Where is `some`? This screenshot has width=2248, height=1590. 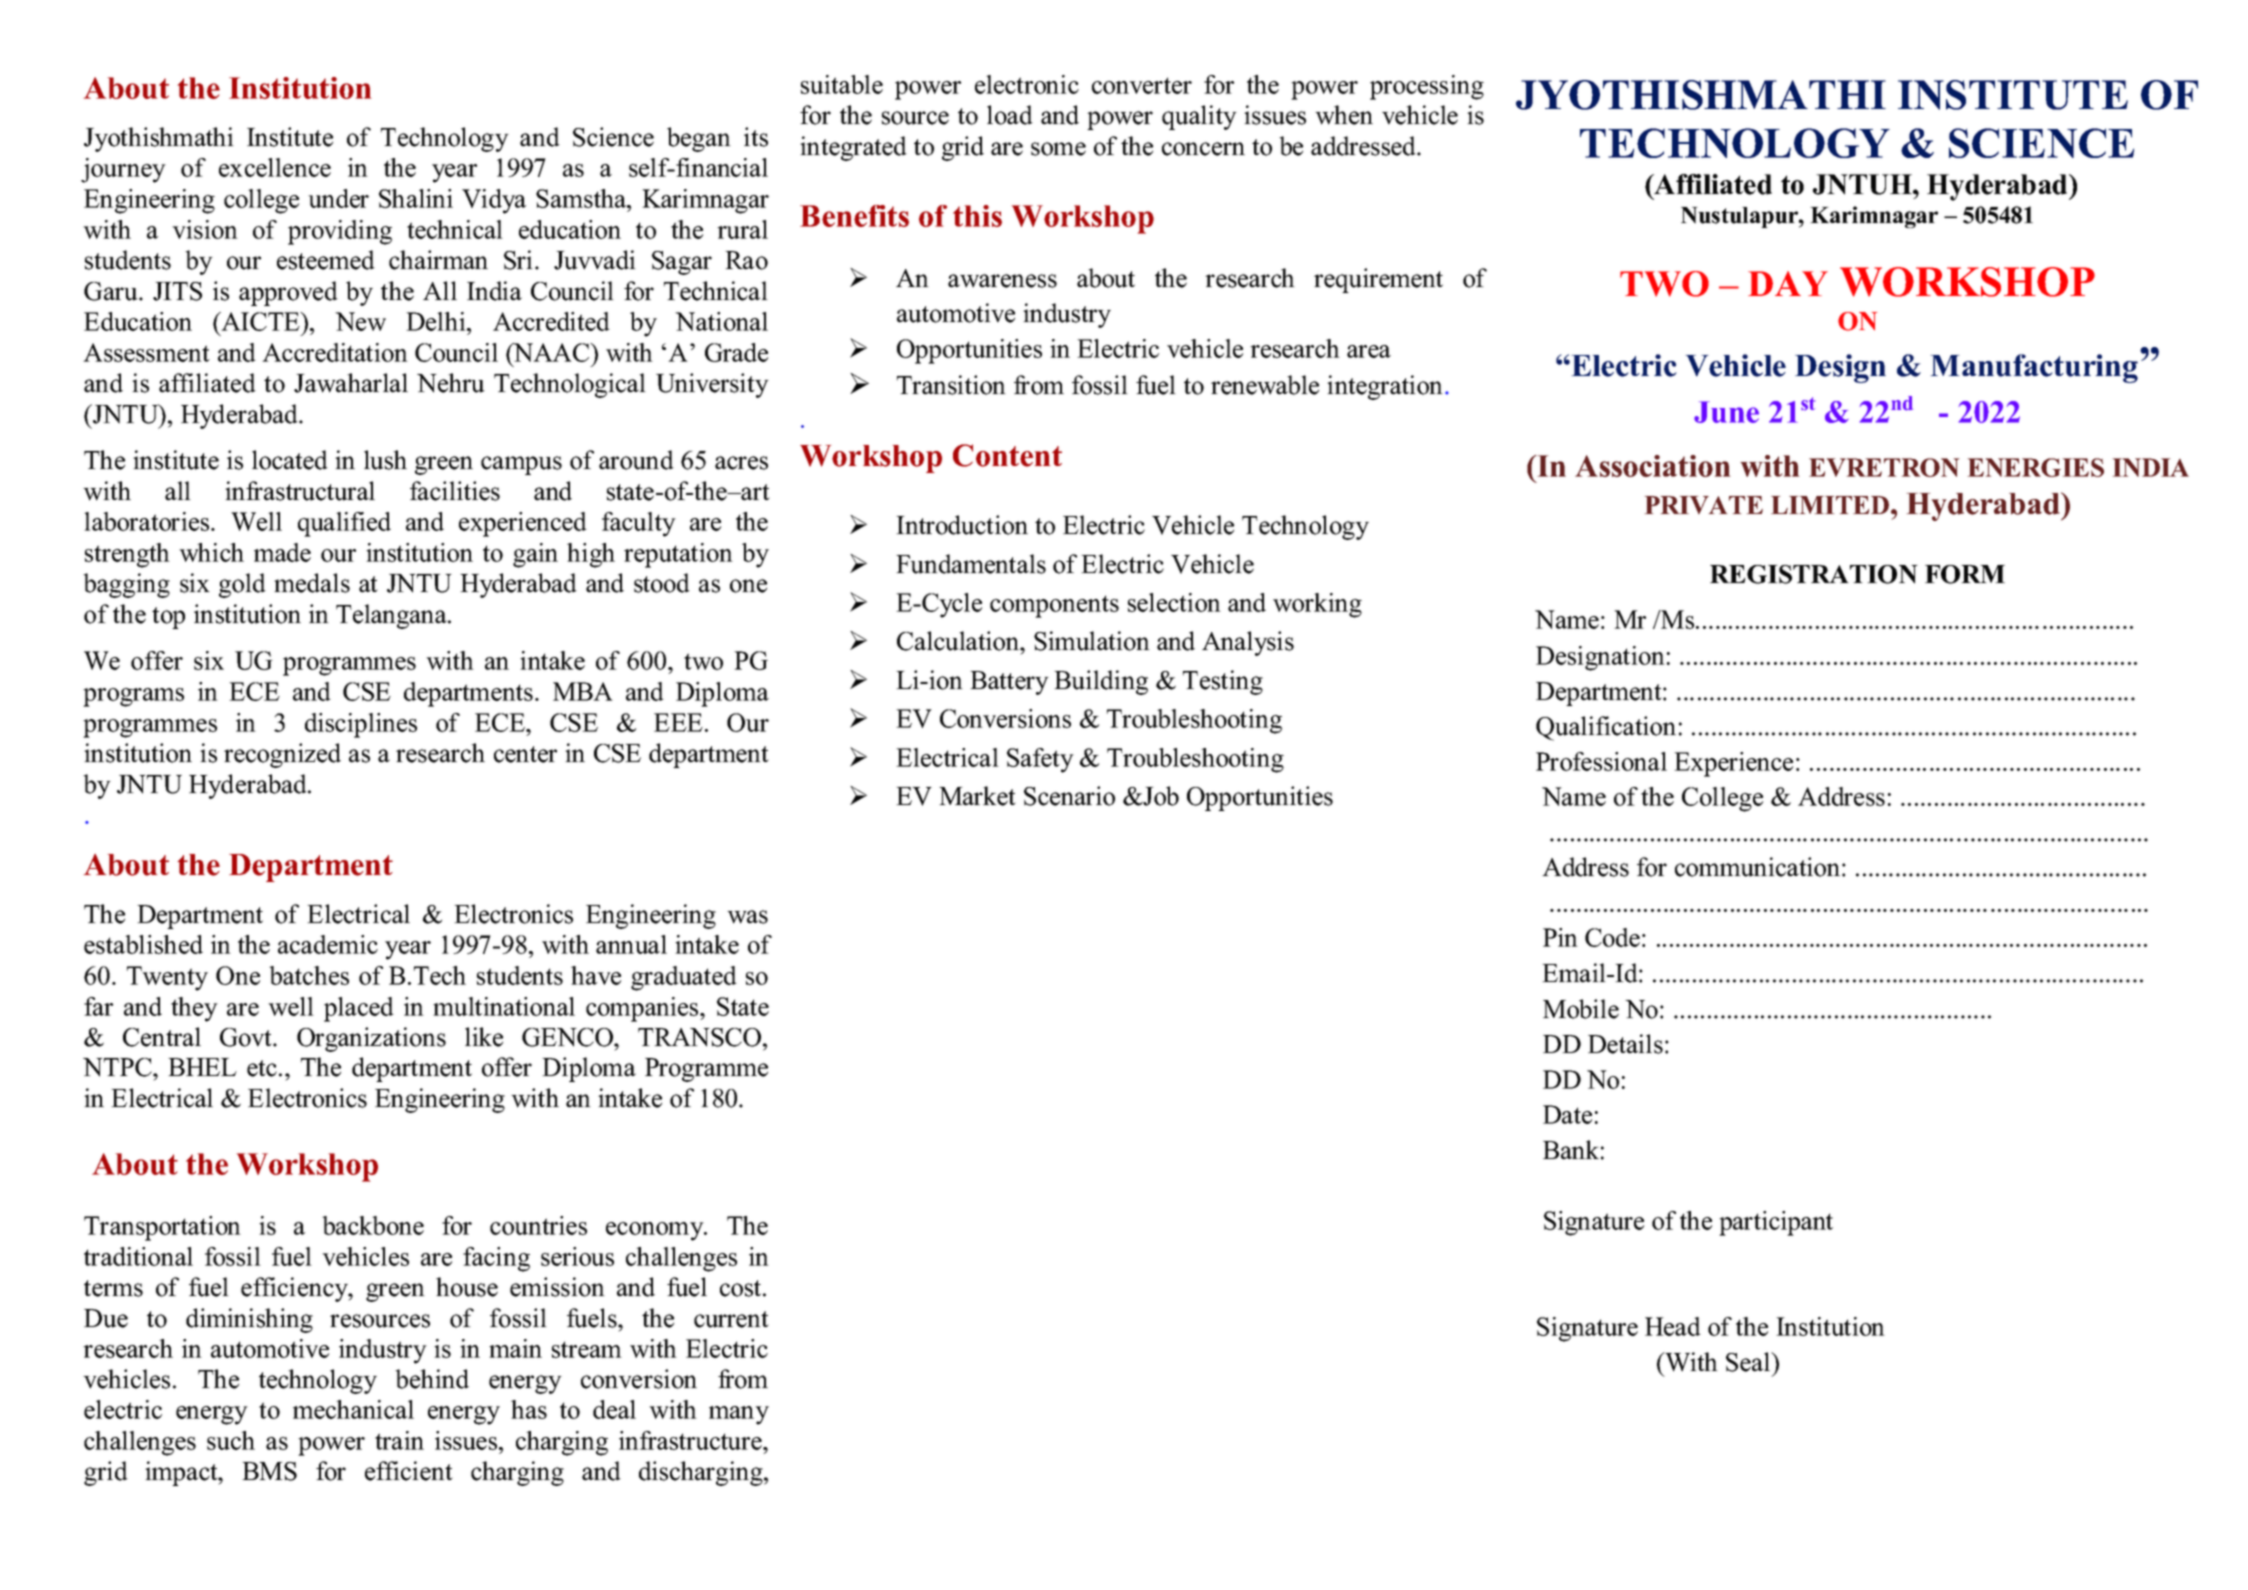
some is located at coordinates (1058, 149).
